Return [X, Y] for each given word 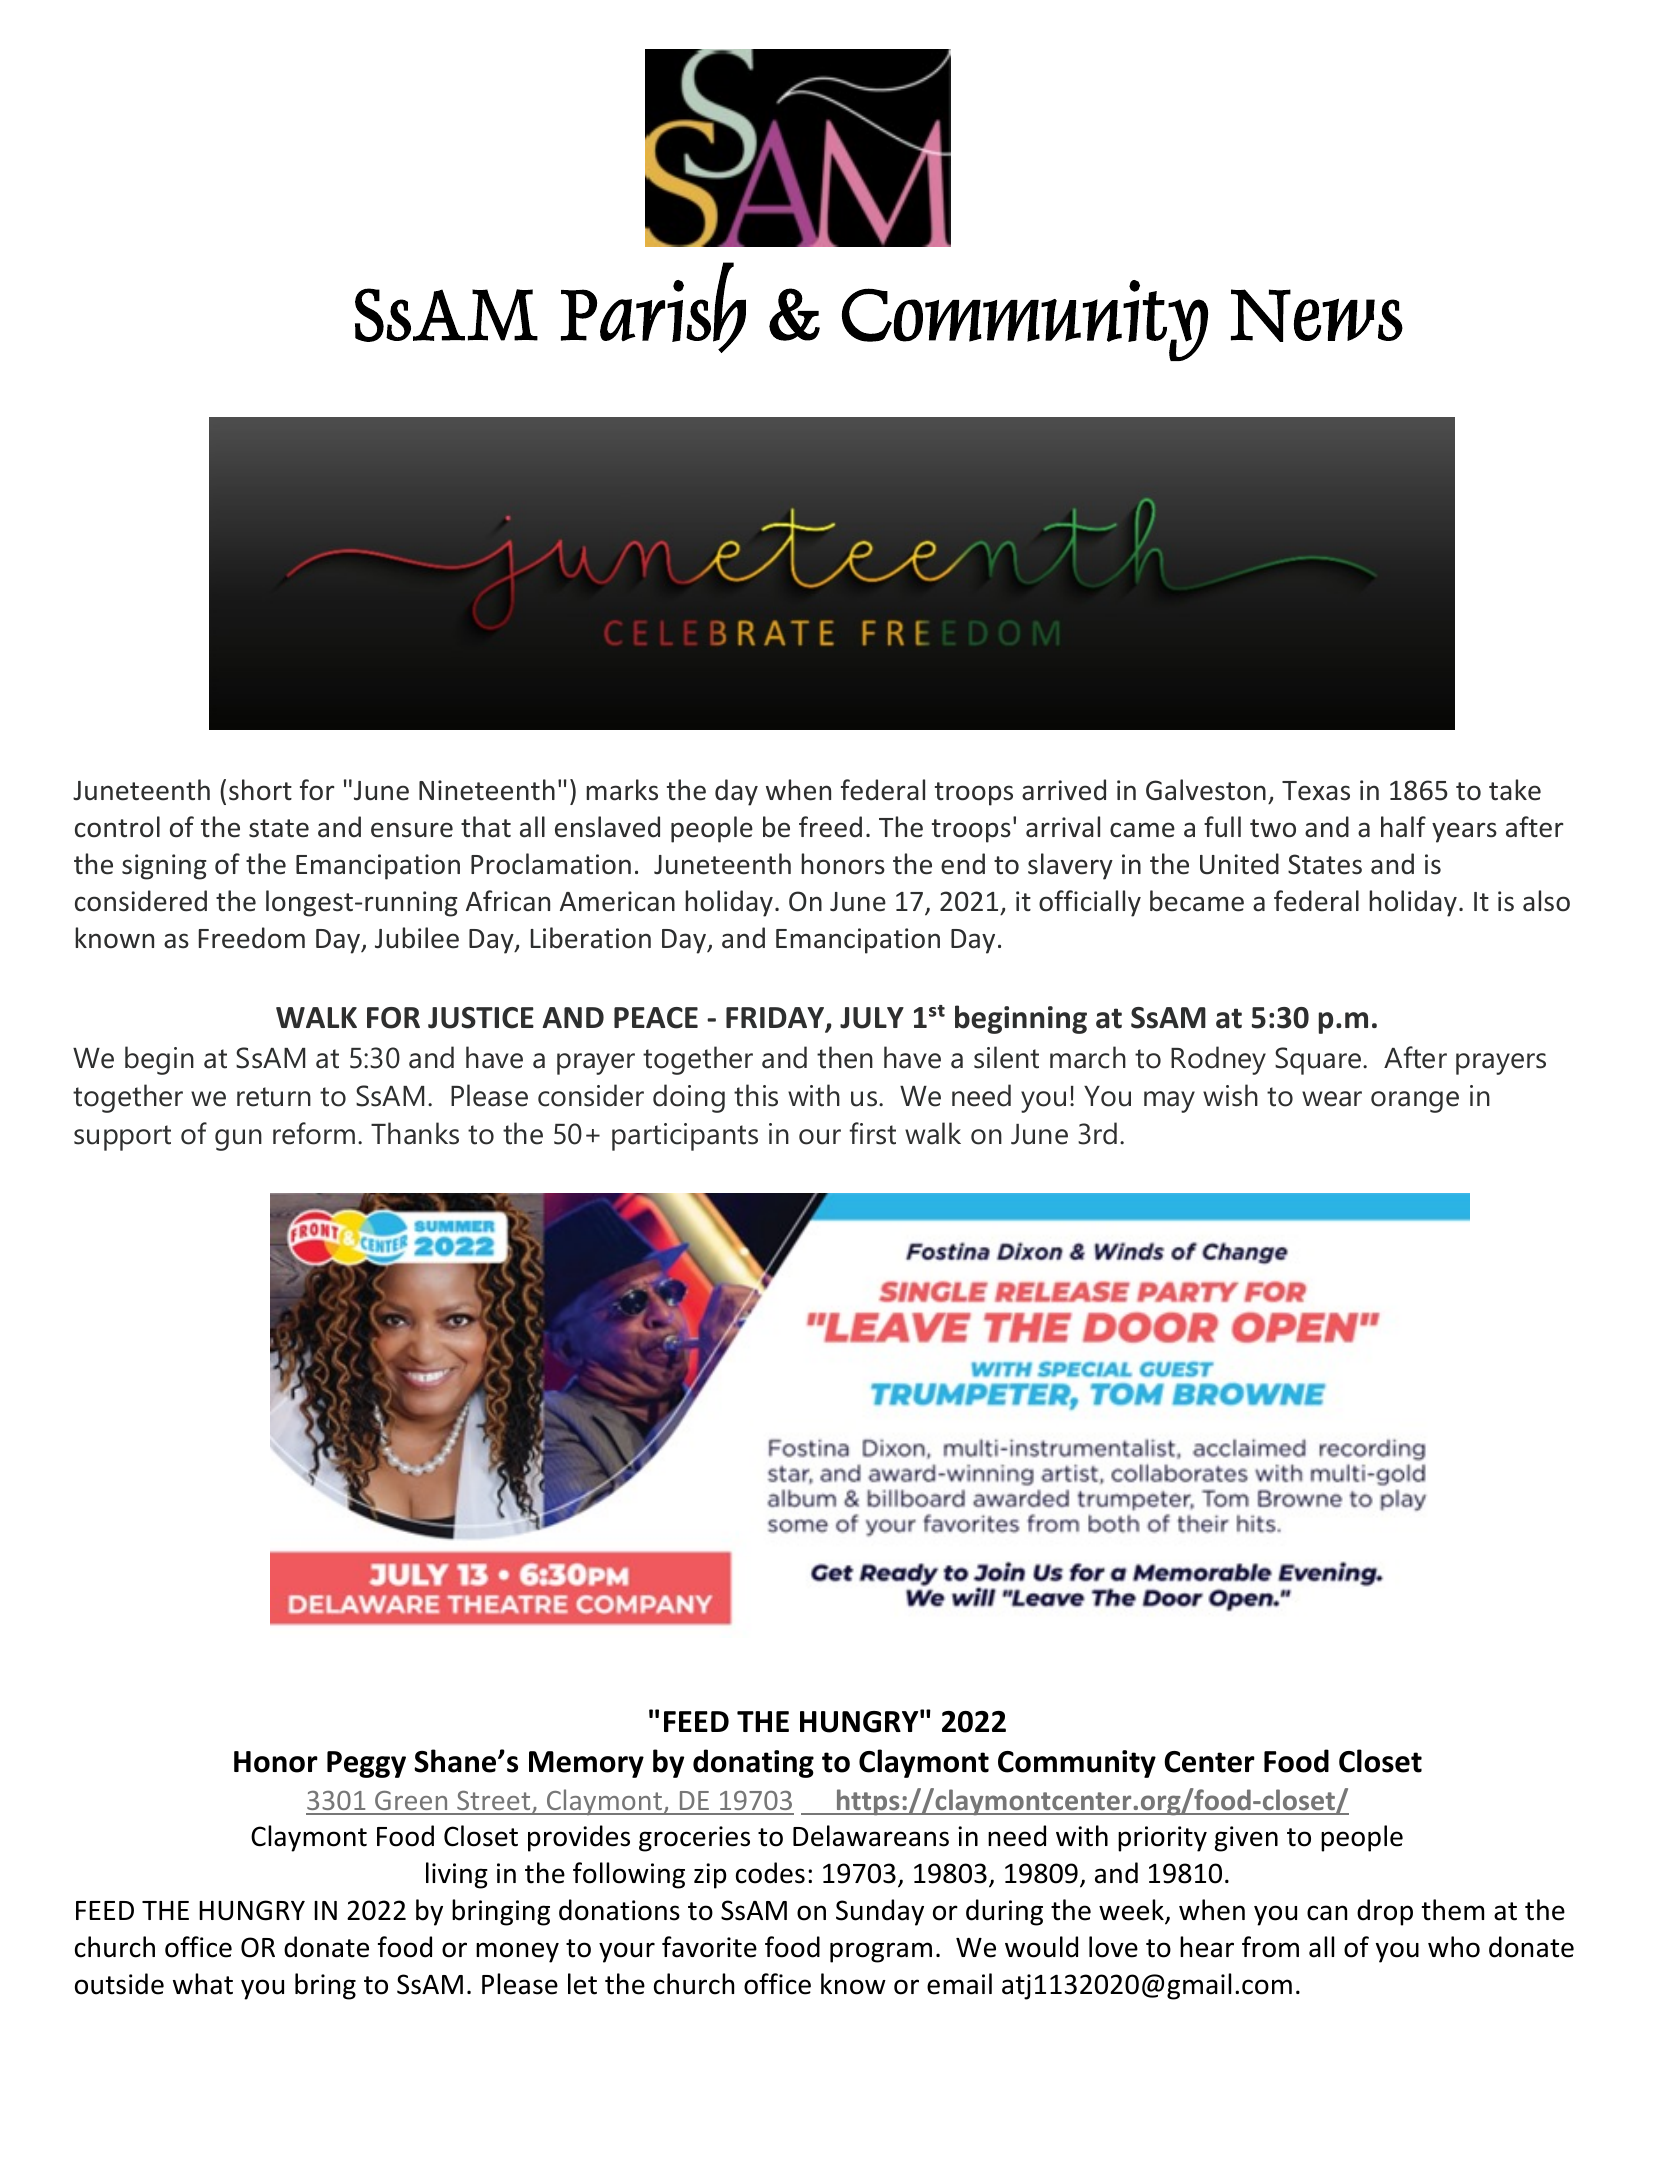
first [872, 1133]
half [1403, 827]
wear [1332, 1099]
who [1454, 1947]
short [260, 790]
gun [238, 1140]
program [881, 1952]
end [963, 864]
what [203, 1984]
